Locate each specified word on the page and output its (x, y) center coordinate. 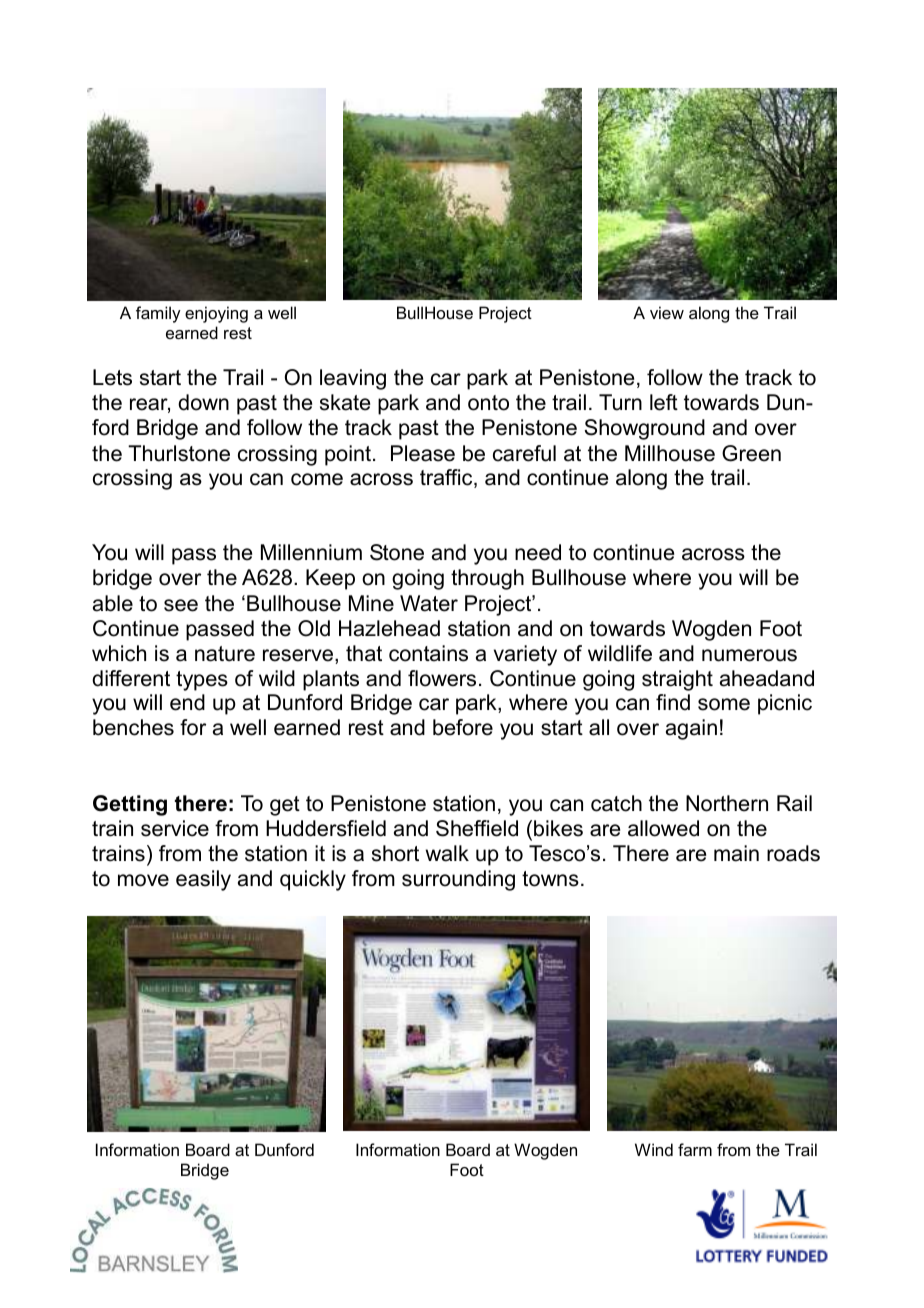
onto (488, 403)
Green (751, 453)
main (736, 853)
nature (225, 654)
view (667, 312)
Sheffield (477, 828)
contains (428, 653)
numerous (749, 655)
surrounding (458, 880)
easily (203, 880)
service (175, 828)
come (317, 479)
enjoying (216, 314)
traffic (447, 478)
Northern (727, 803)
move (143, 880)
